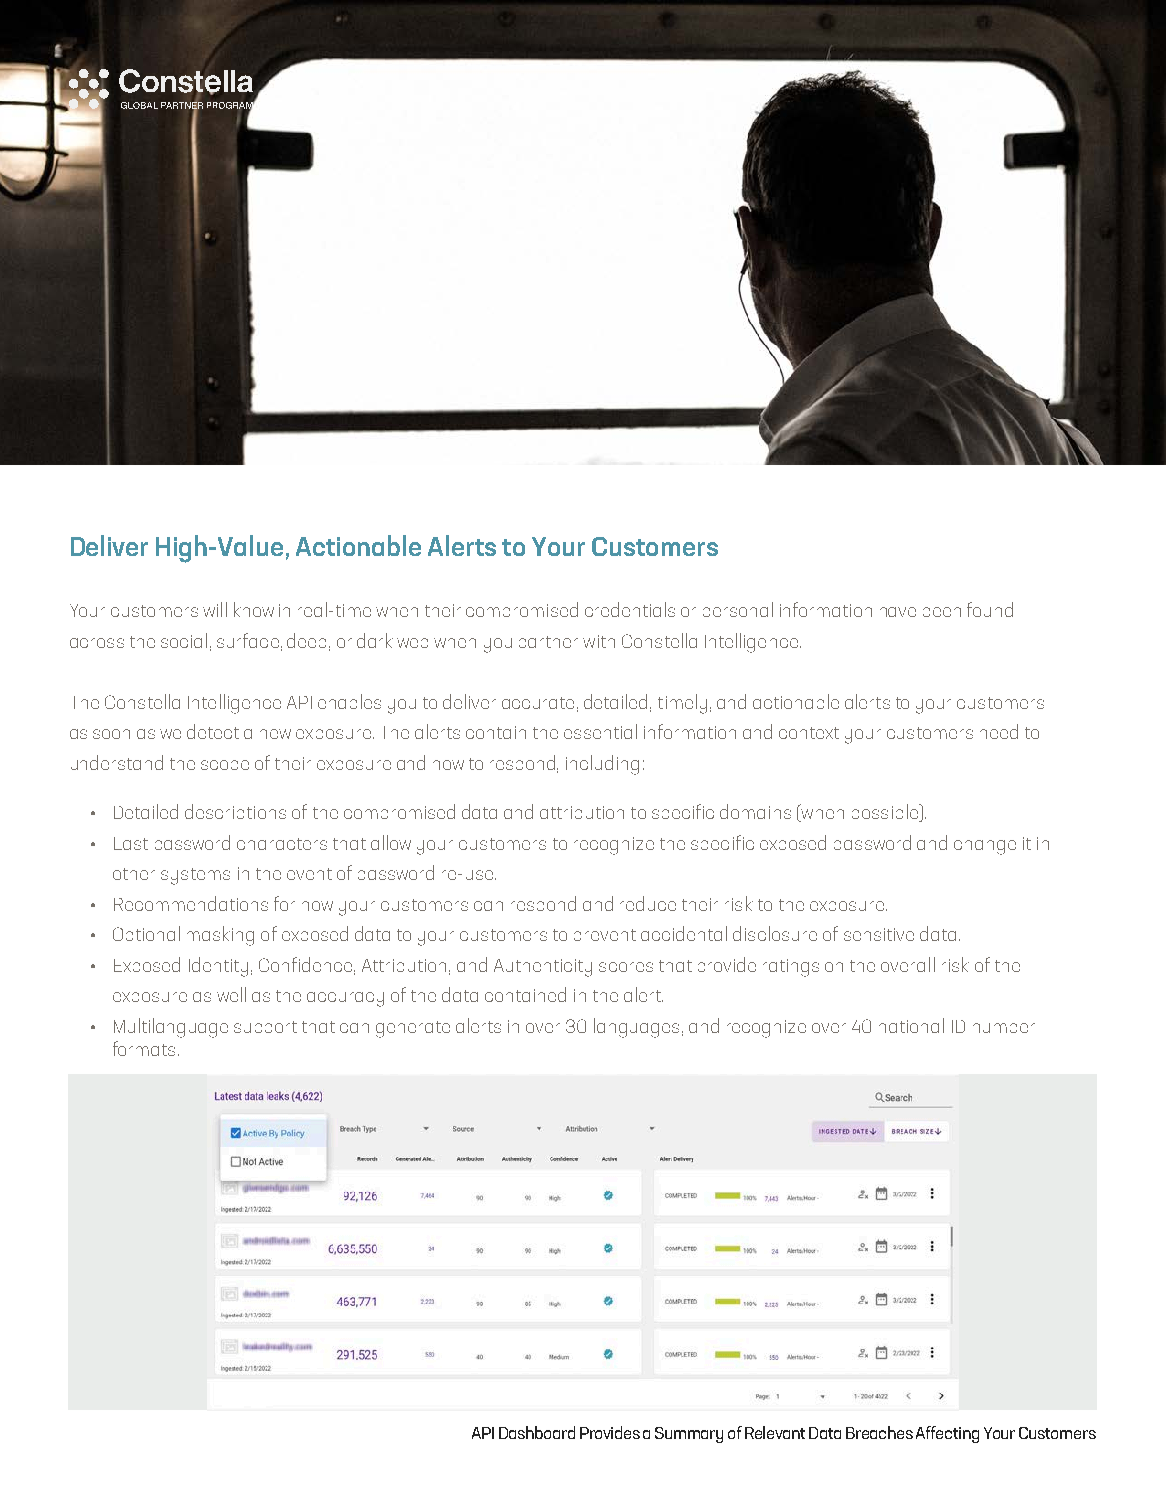 The height and width of the image is (1509, 1166). Describe the element at coordinates (898, 612) in the image. I see `have` at that location.
